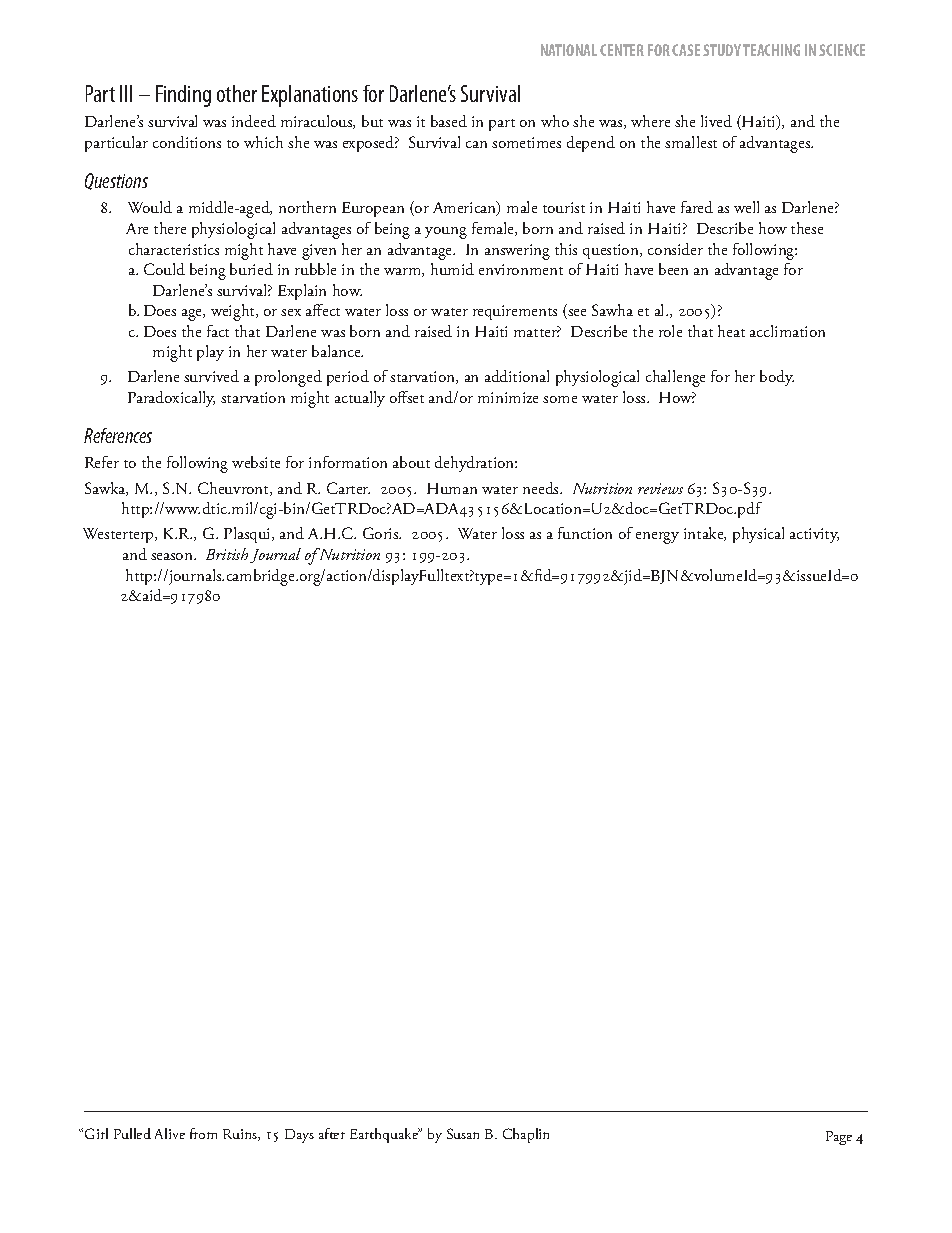  Describe the element at coordinates (758, 535) in the screenshot. I see `physical` at that location.
